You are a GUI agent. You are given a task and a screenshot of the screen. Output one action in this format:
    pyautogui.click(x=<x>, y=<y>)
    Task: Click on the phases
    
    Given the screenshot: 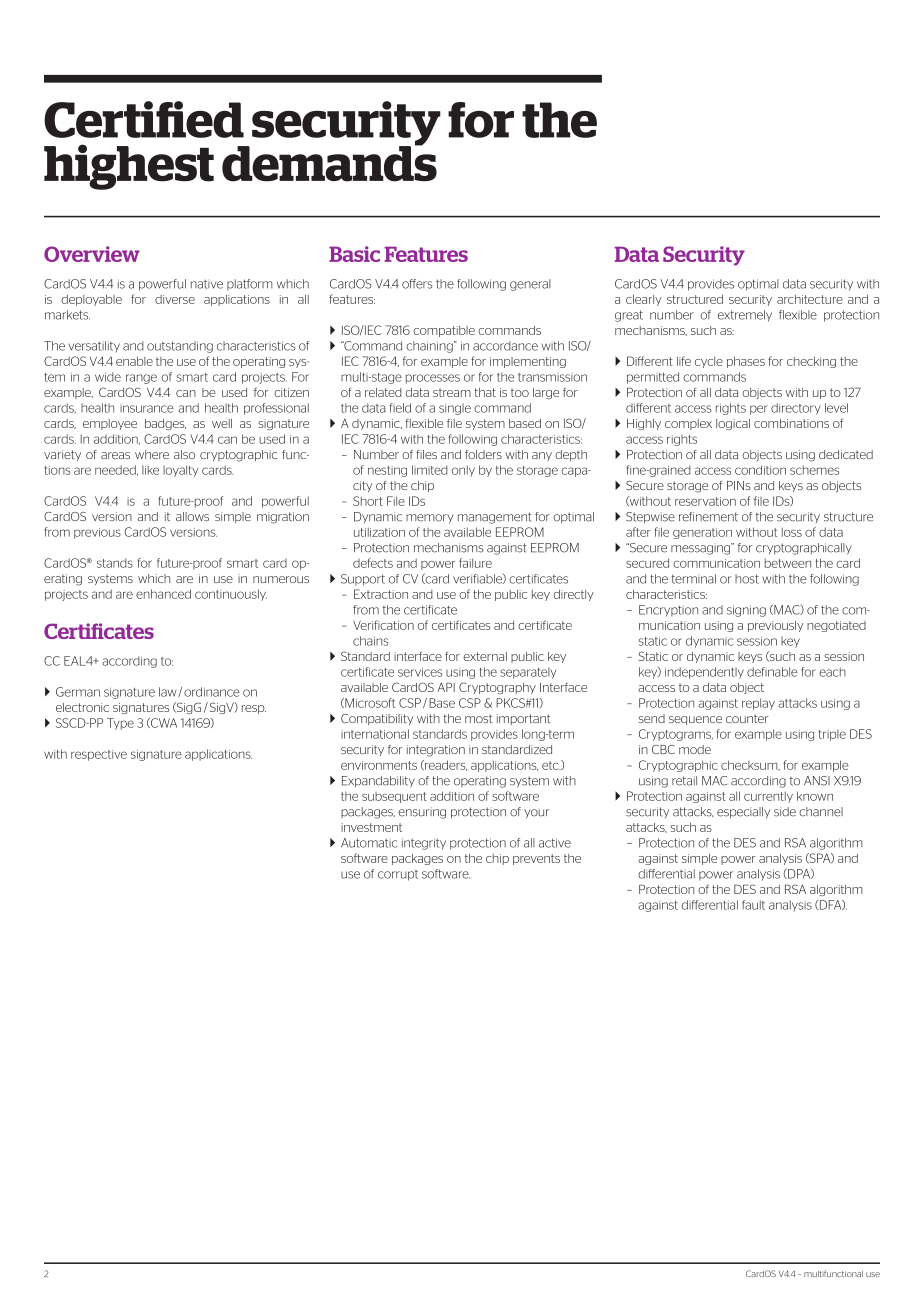 What is the action you would take?
    pyautogui.click(x=746, y=362)
